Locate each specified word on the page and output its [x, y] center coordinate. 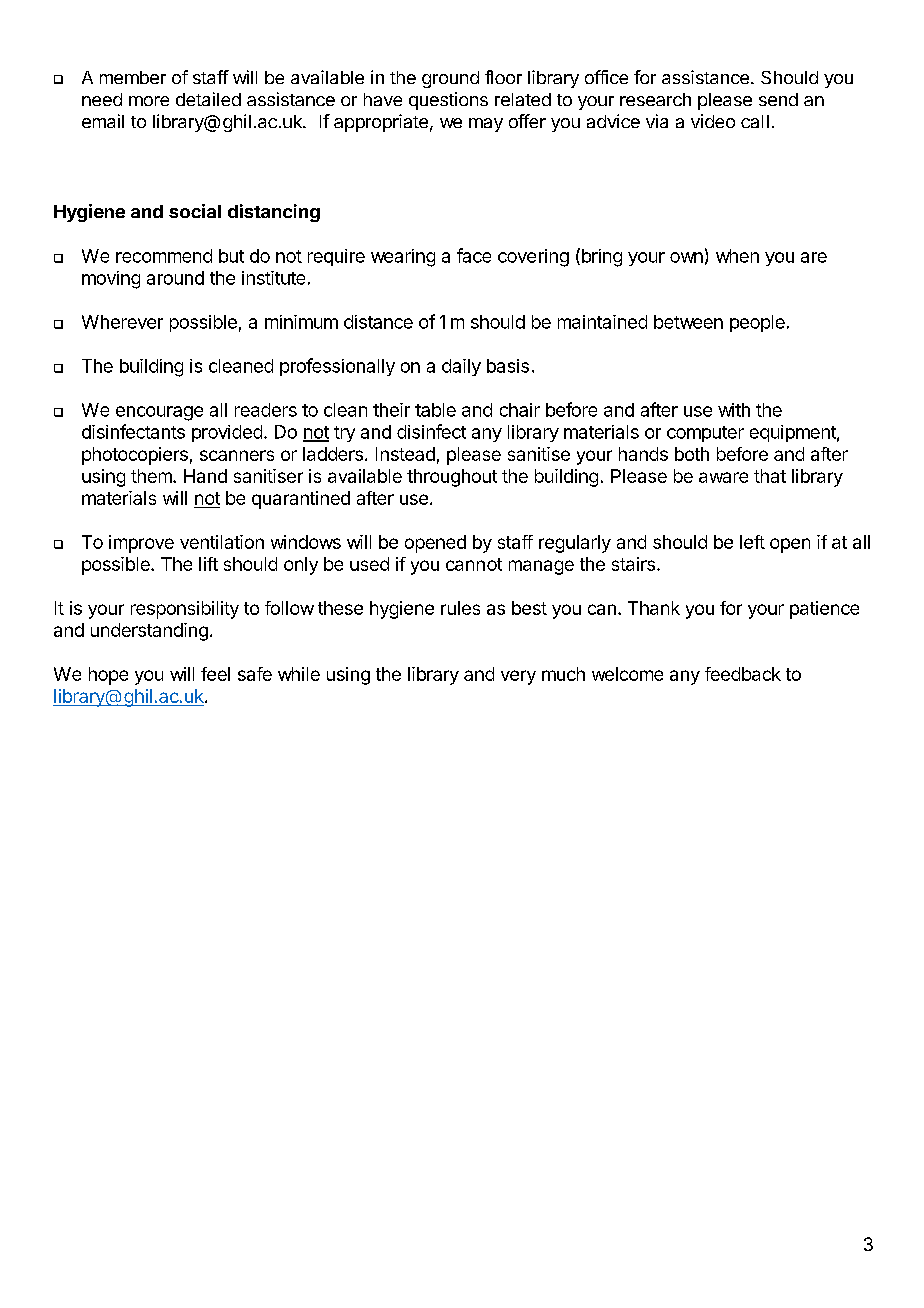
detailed [208, 99]
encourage [159, 413]
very [518, 677]
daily [461, 367]
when [737, 256]
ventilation [222, 542]
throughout [452, 478]
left [752, 542]
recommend [164, 256]
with [734, 410]
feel [215, 674]
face [474, 255]
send [778, 99]
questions [448, 101]
